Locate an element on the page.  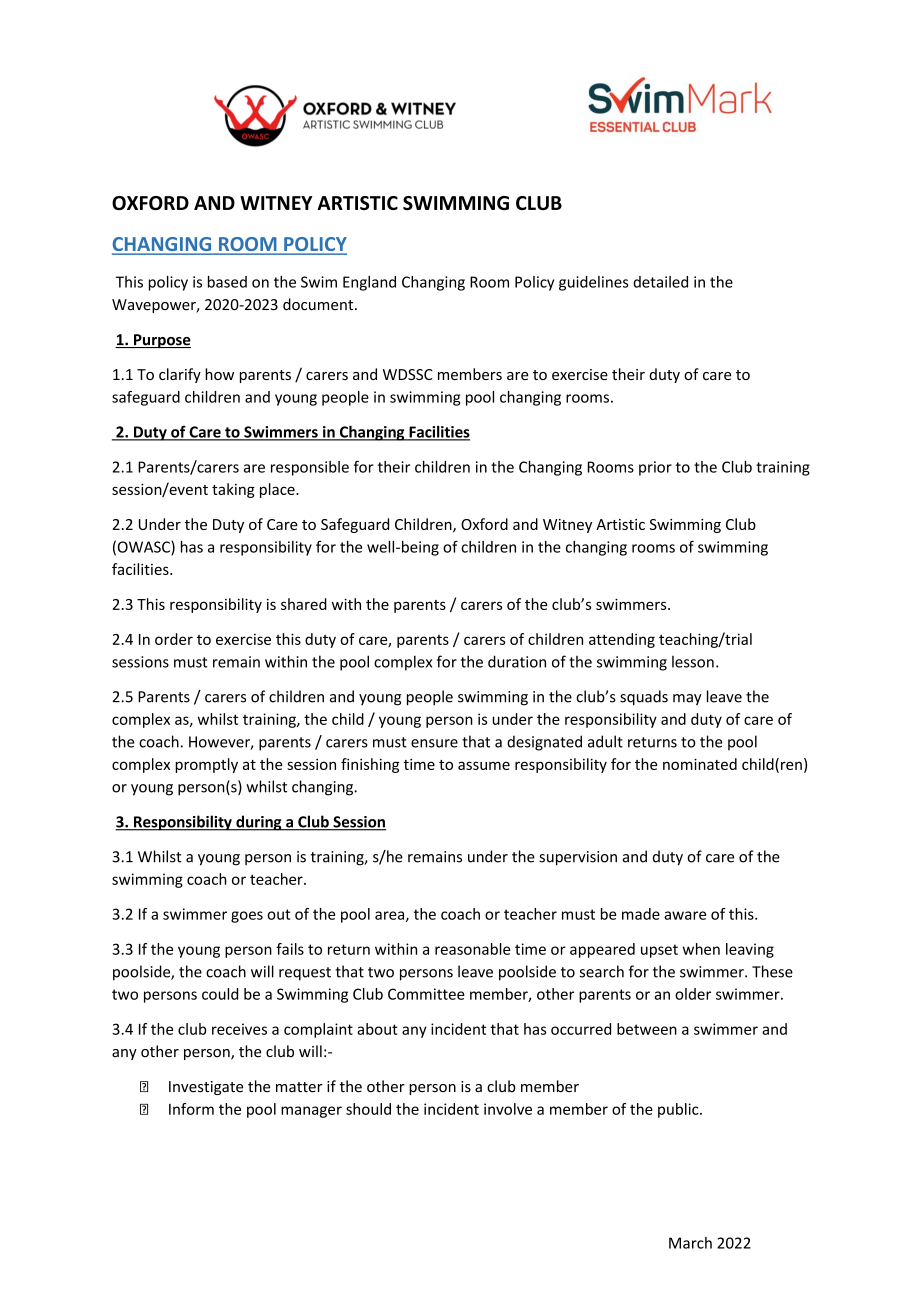
England is located at coordinates (369, 283).
